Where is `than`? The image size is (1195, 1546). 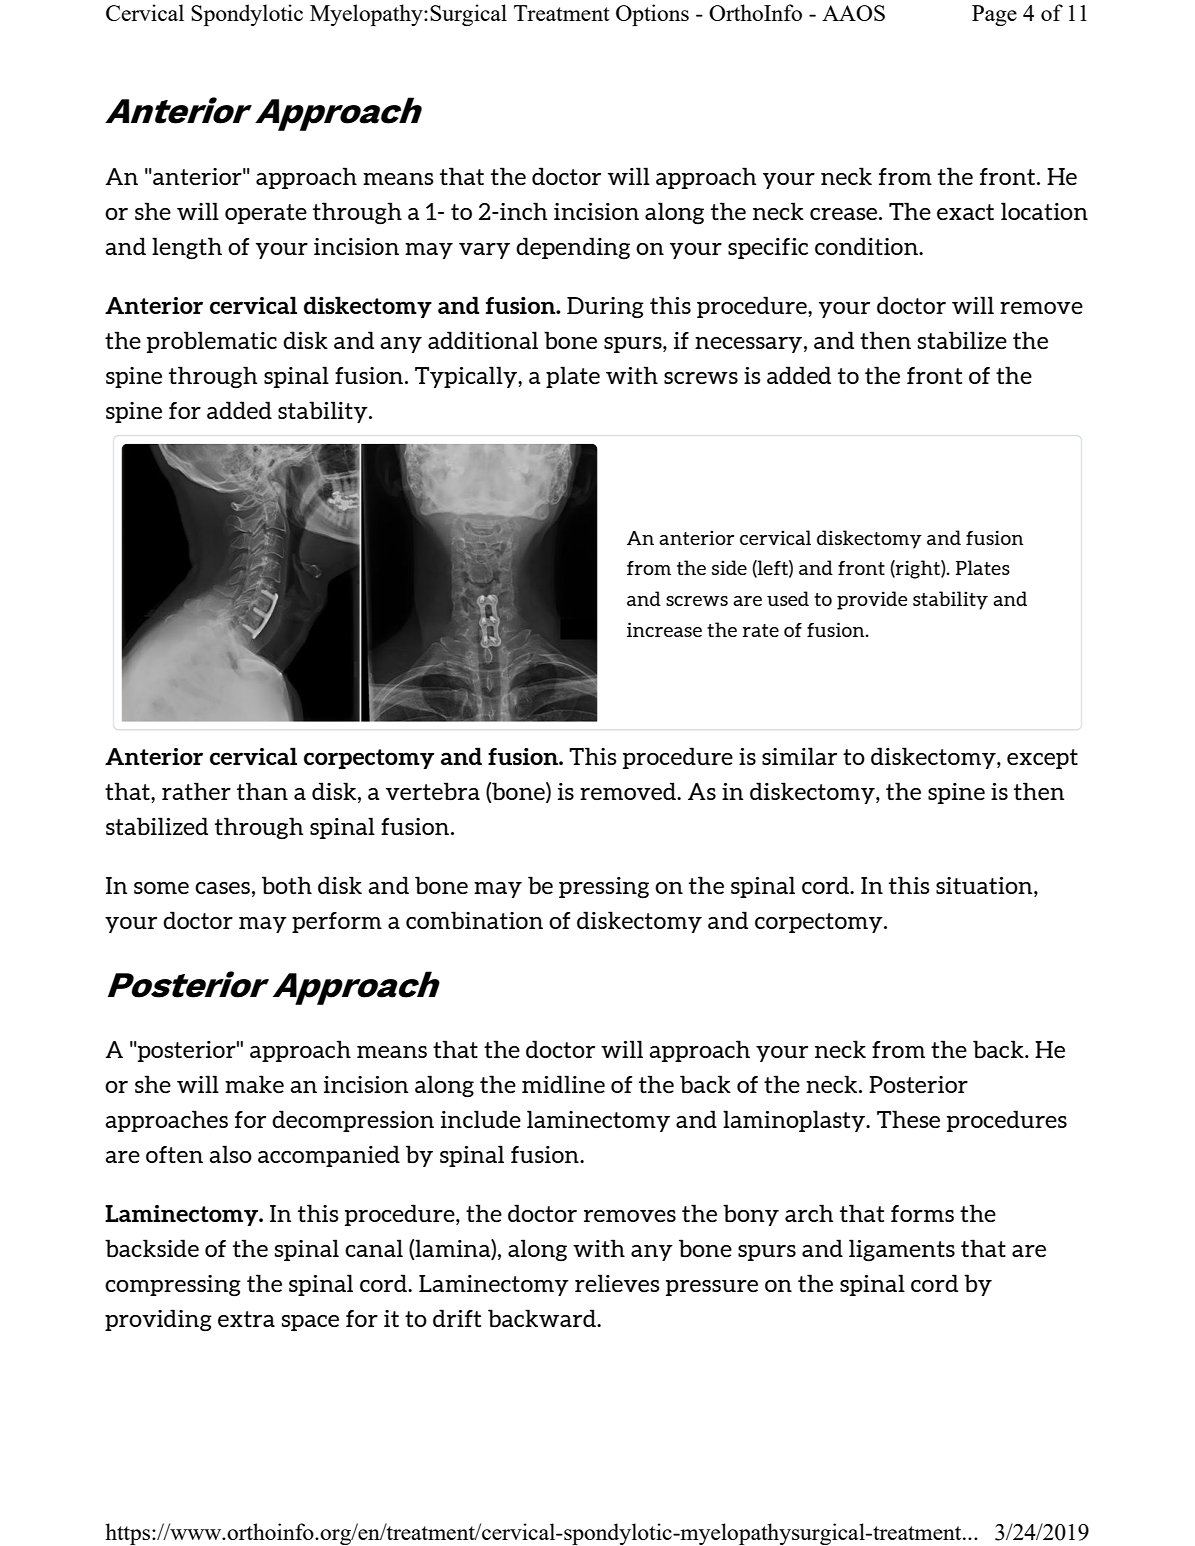 than is located at coordinates (262, 791).
